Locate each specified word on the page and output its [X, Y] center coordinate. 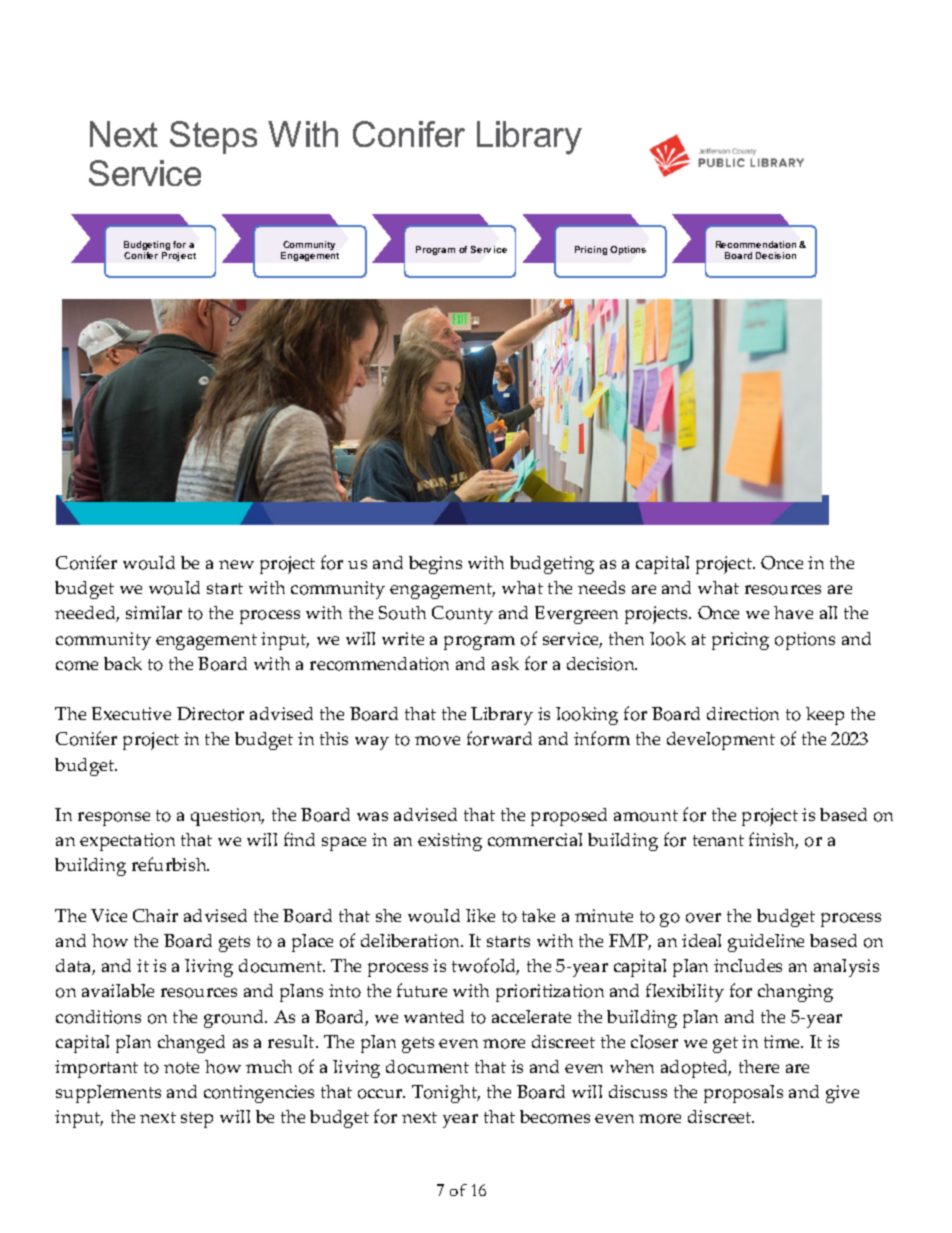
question [227, 817]
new [236, 564]
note [181, 1068]
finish [773, 840]
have [793, 612]
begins [435, 565]
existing [450, 842]
